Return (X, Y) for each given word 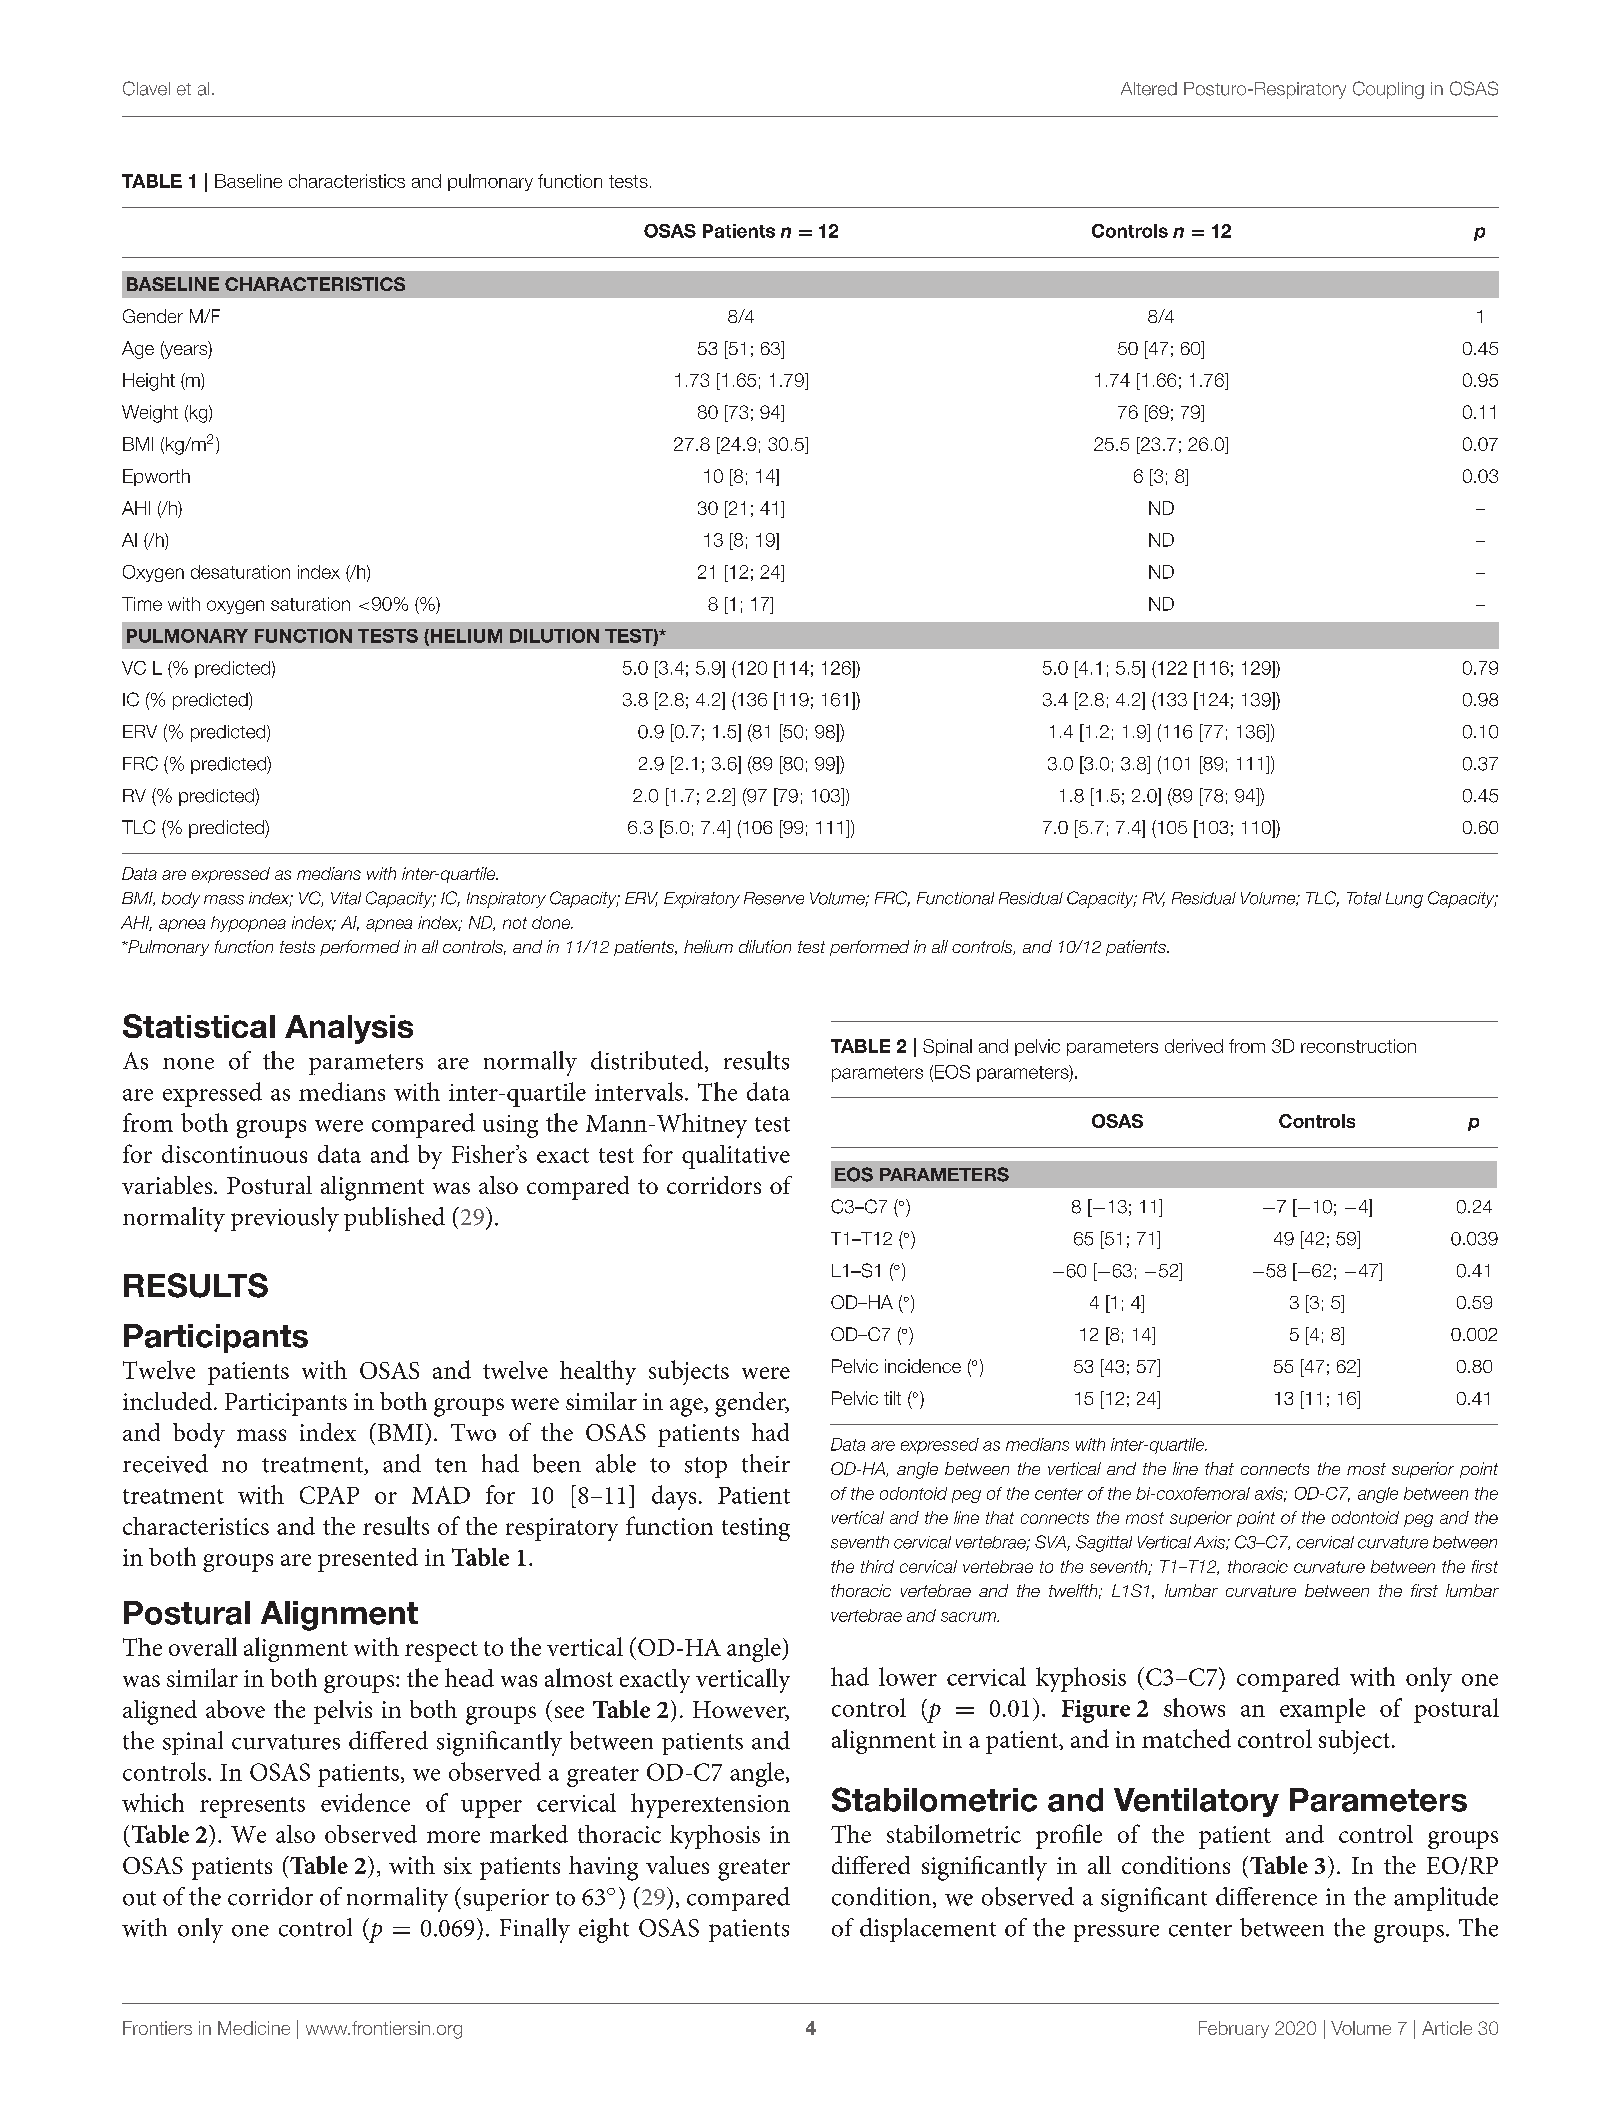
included (169, 1401)
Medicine (254, 2028)
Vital (346, 898)
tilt (892, 1398)
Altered (1149, 89)
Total (1364, 898)
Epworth (156, 477)
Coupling (1388, 90)
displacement (928, 1930)
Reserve (774, 898)
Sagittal (1104, 1543)
